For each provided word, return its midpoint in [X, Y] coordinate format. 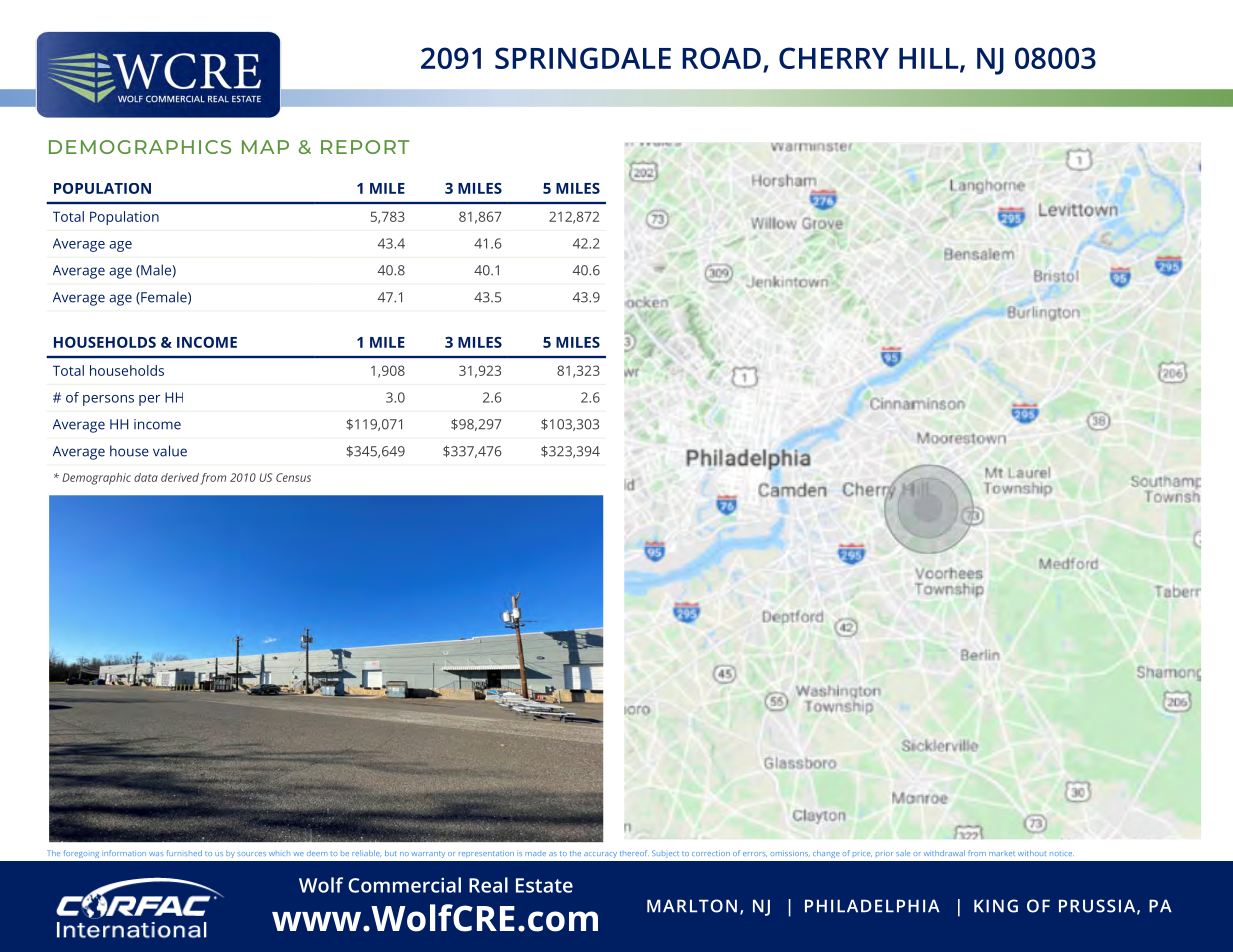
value [170, 451]
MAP [265, 147]
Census [293, 477]
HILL [929, 58]
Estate [544, 885]
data [146, 477]
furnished [184, 853]
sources [252, 854]
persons [108, 400]
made [535, 854]
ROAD [721, 58]
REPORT [365, 147]
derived [180, 477]
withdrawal [944, 853]
